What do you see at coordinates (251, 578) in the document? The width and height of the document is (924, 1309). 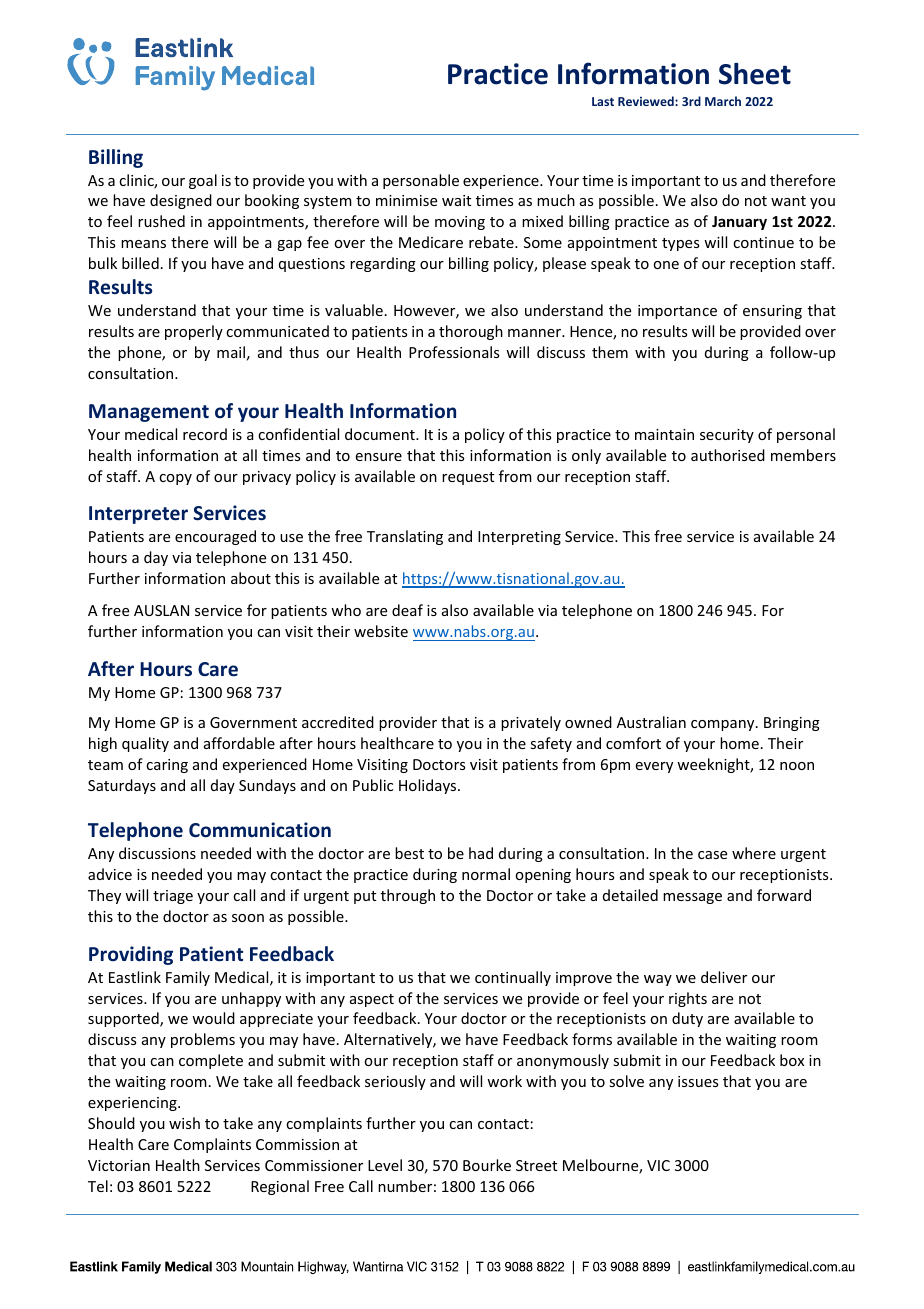 I see `about` at bounding box center [251, 578].
